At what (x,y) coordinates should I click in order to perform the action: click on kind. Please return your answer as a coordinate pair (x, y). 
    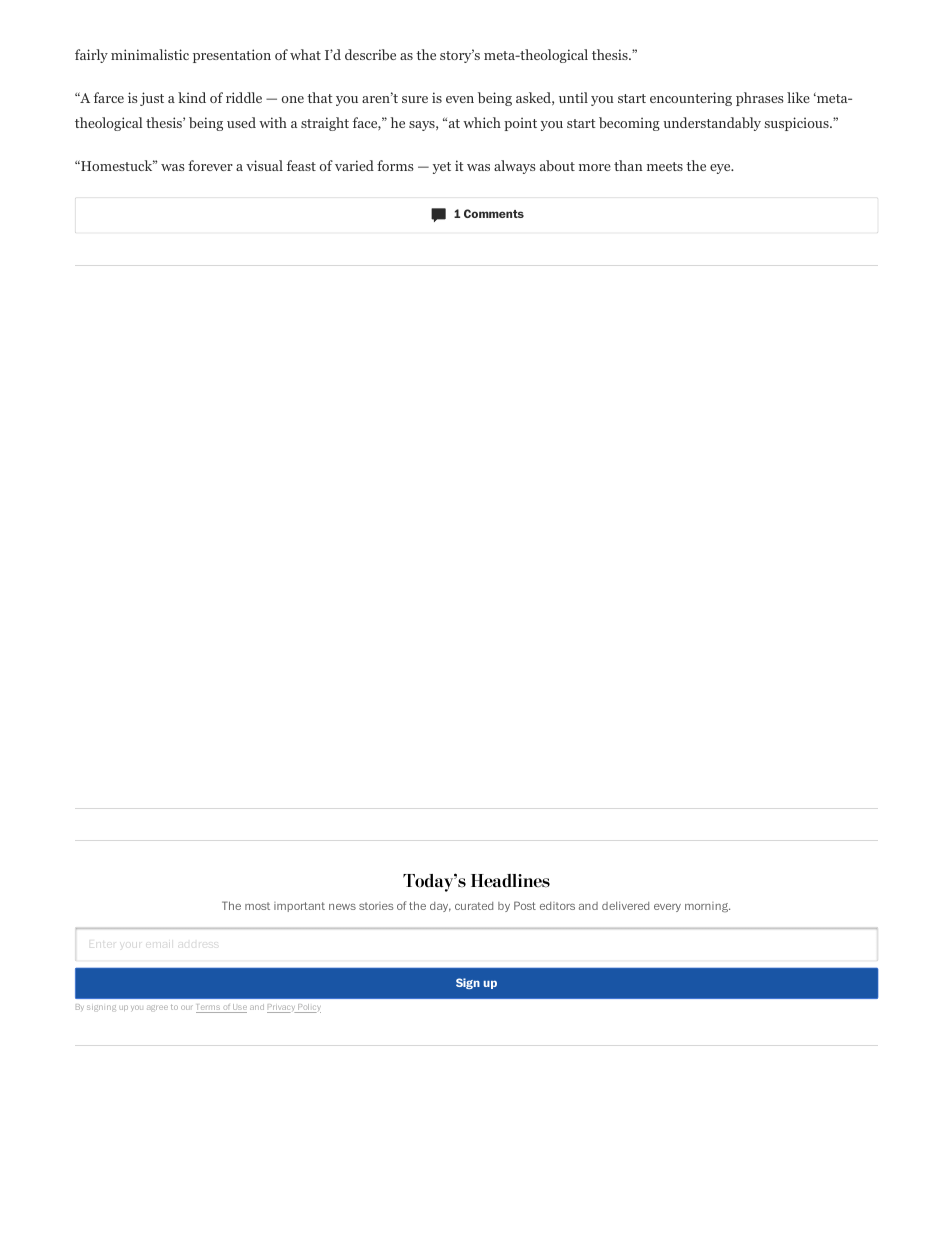
    Looking at the image, I should click on (192, 97).
